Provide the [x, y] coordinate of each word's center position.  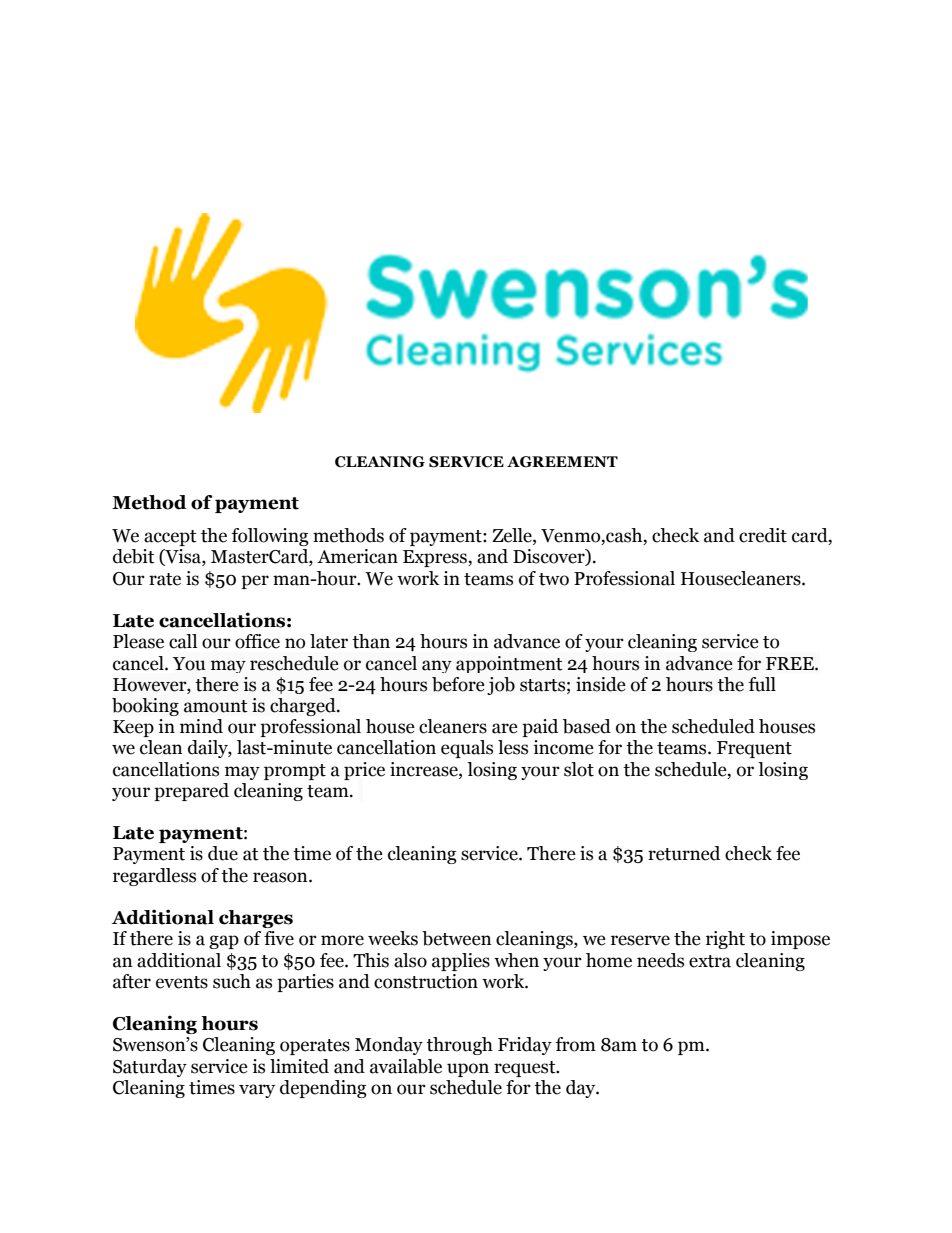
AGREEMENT [562, 462]
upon [468, 1070]
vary [257, 1091]
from [576, 1044]
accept [170, 538]
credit [763, 535]
